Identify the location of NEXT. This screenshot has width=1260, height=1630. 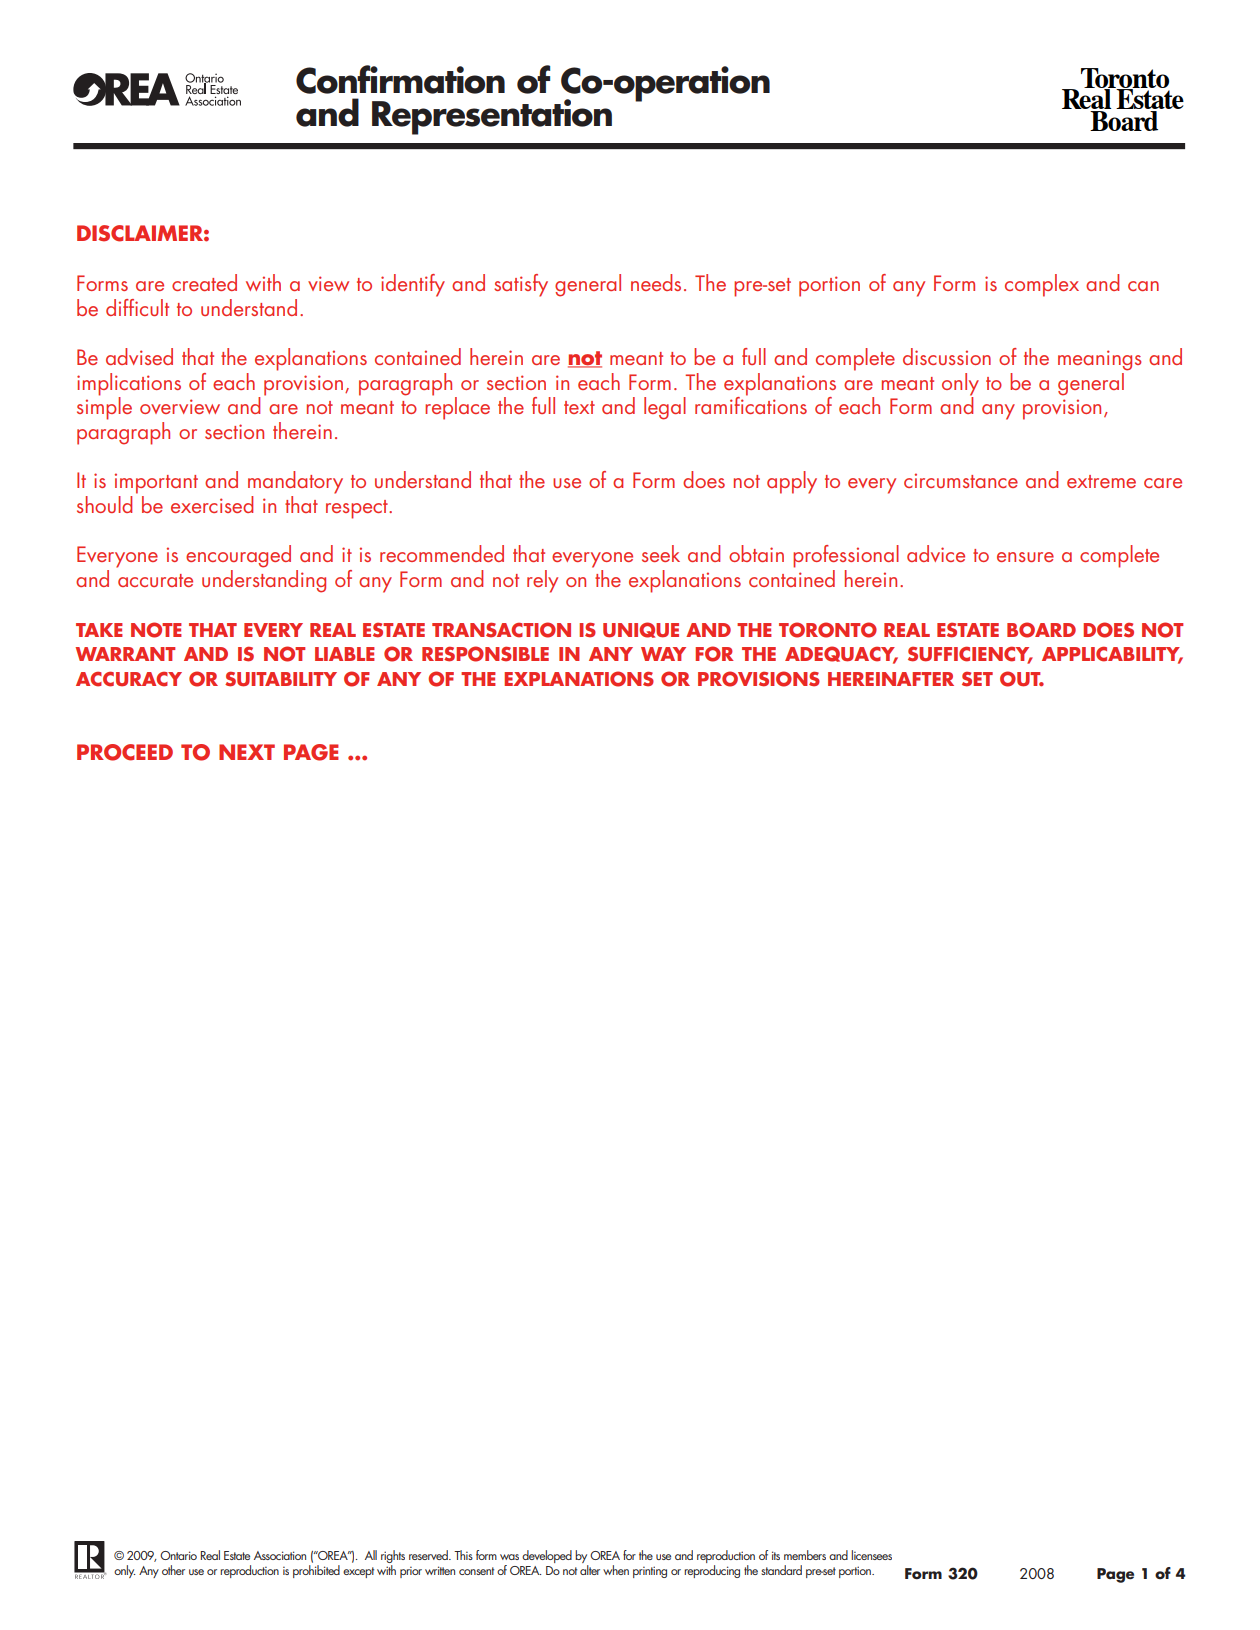
(247, 752).
